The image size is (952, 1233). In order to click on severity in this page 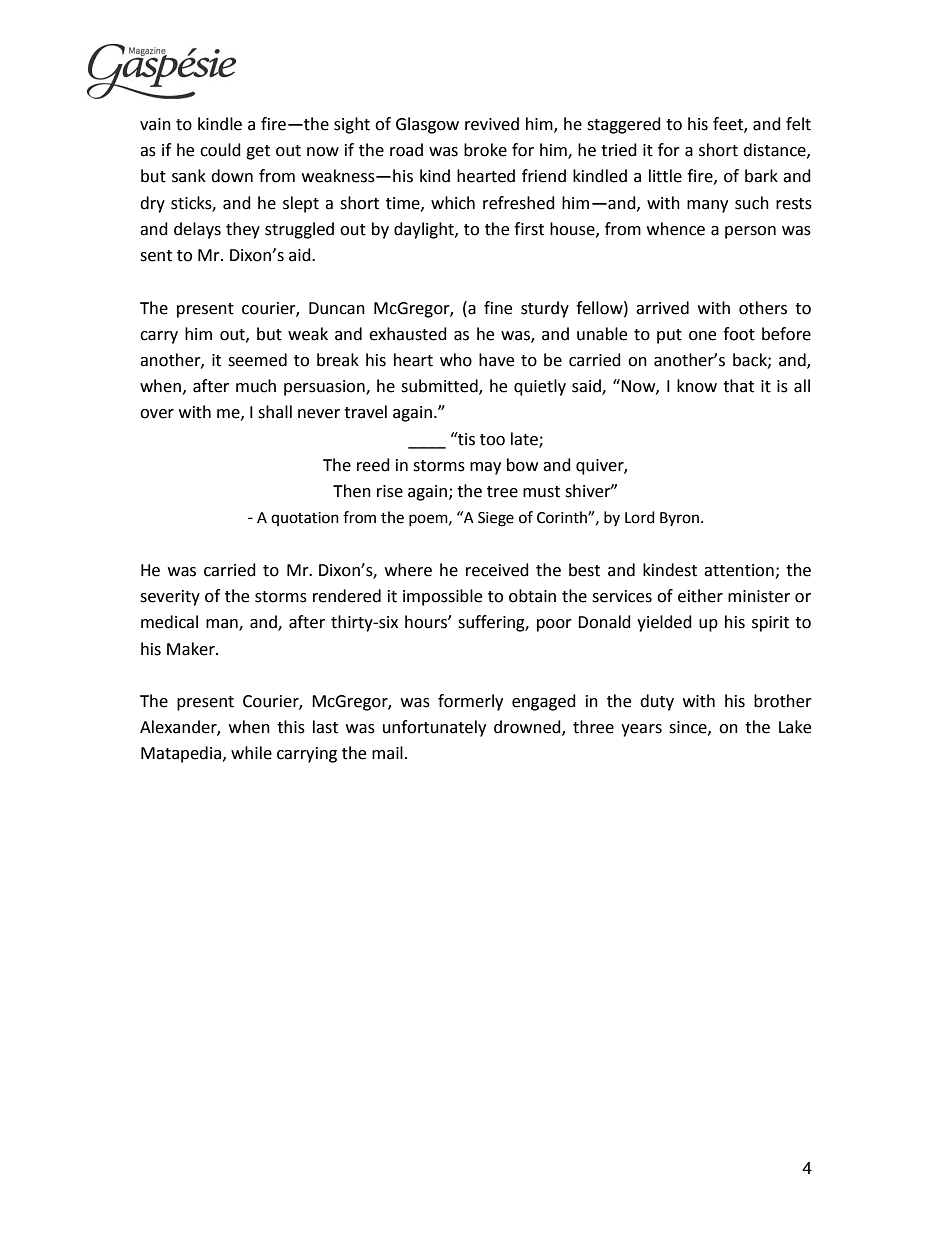, I will do `click(170, 598)`.
